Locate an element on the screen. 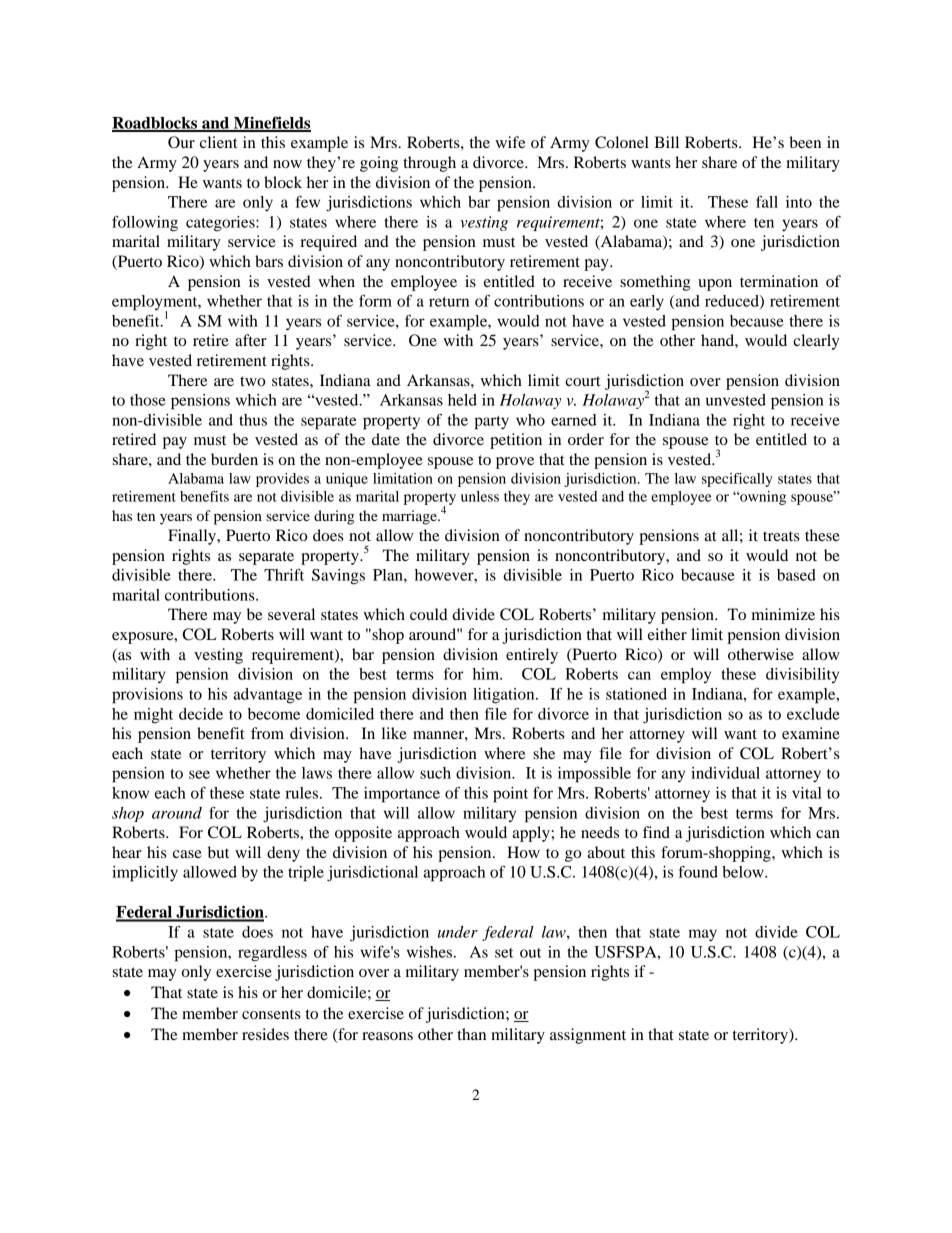  consents is located at coordinates (271, 1014).
